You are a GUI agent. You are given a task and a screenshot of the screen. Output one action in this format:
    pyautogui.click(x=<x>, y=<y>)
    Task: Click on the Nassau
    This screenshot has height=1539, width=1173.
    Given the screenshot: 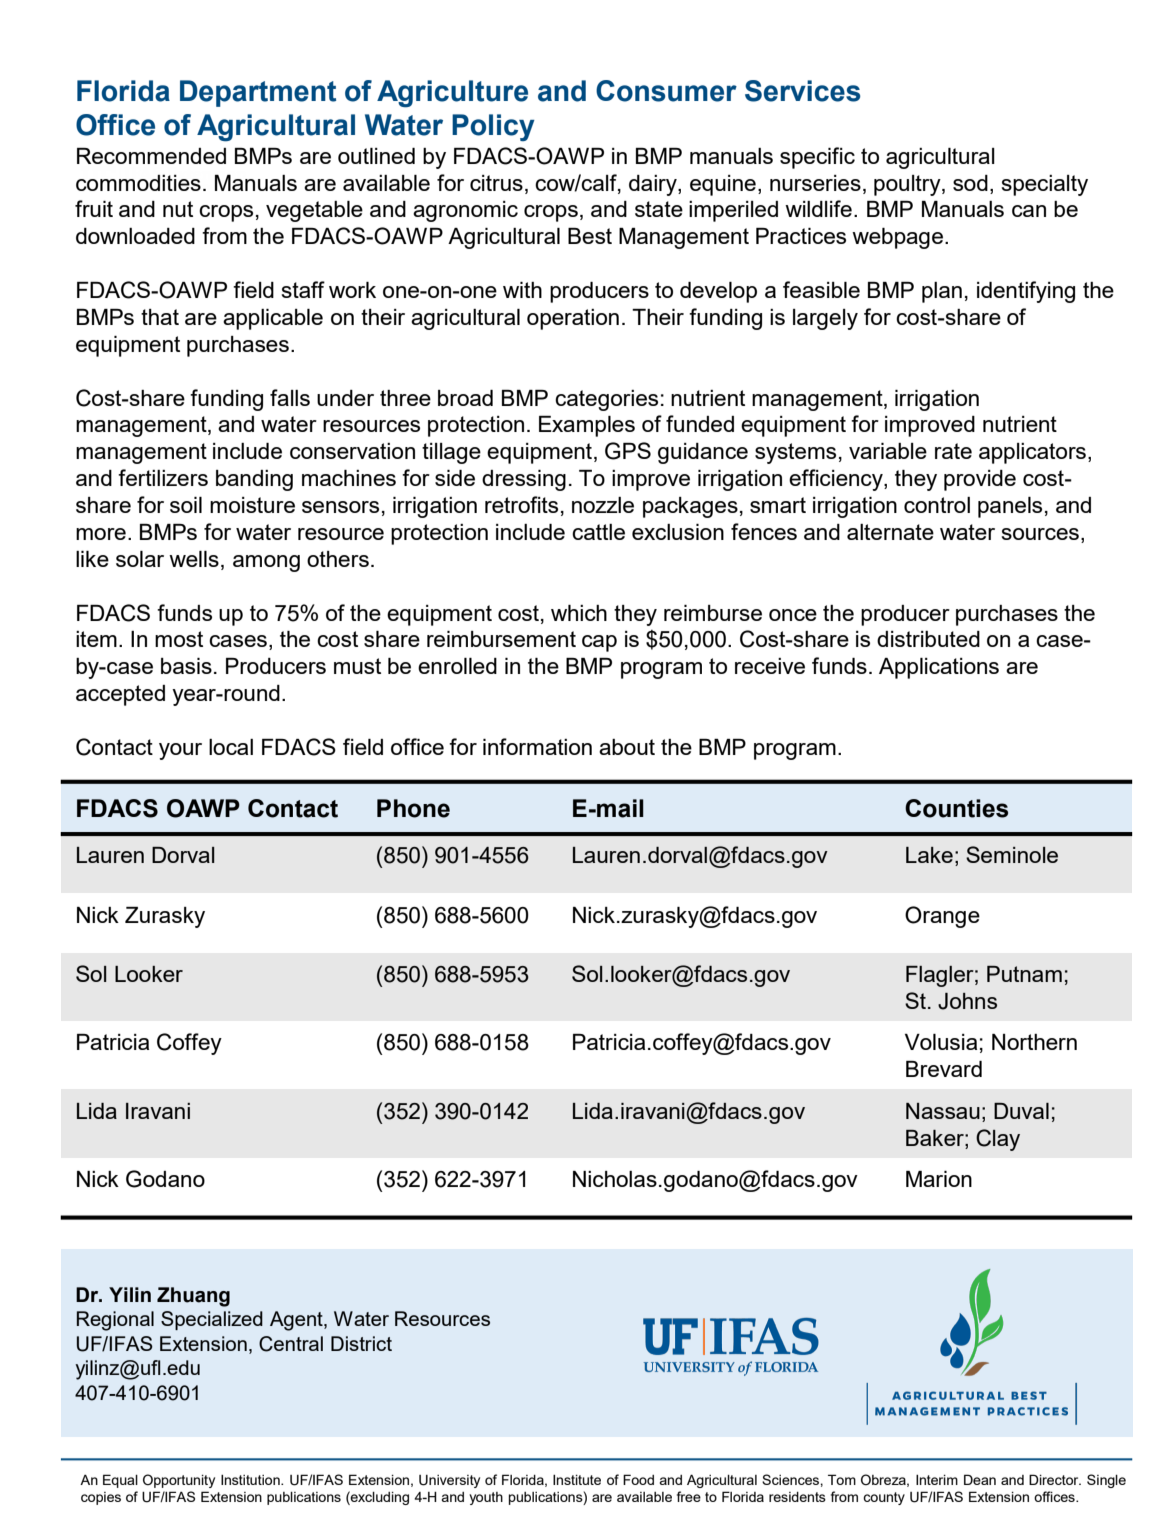 What is the action you would take?
    pyautogui.click(x=943, y=1111)
